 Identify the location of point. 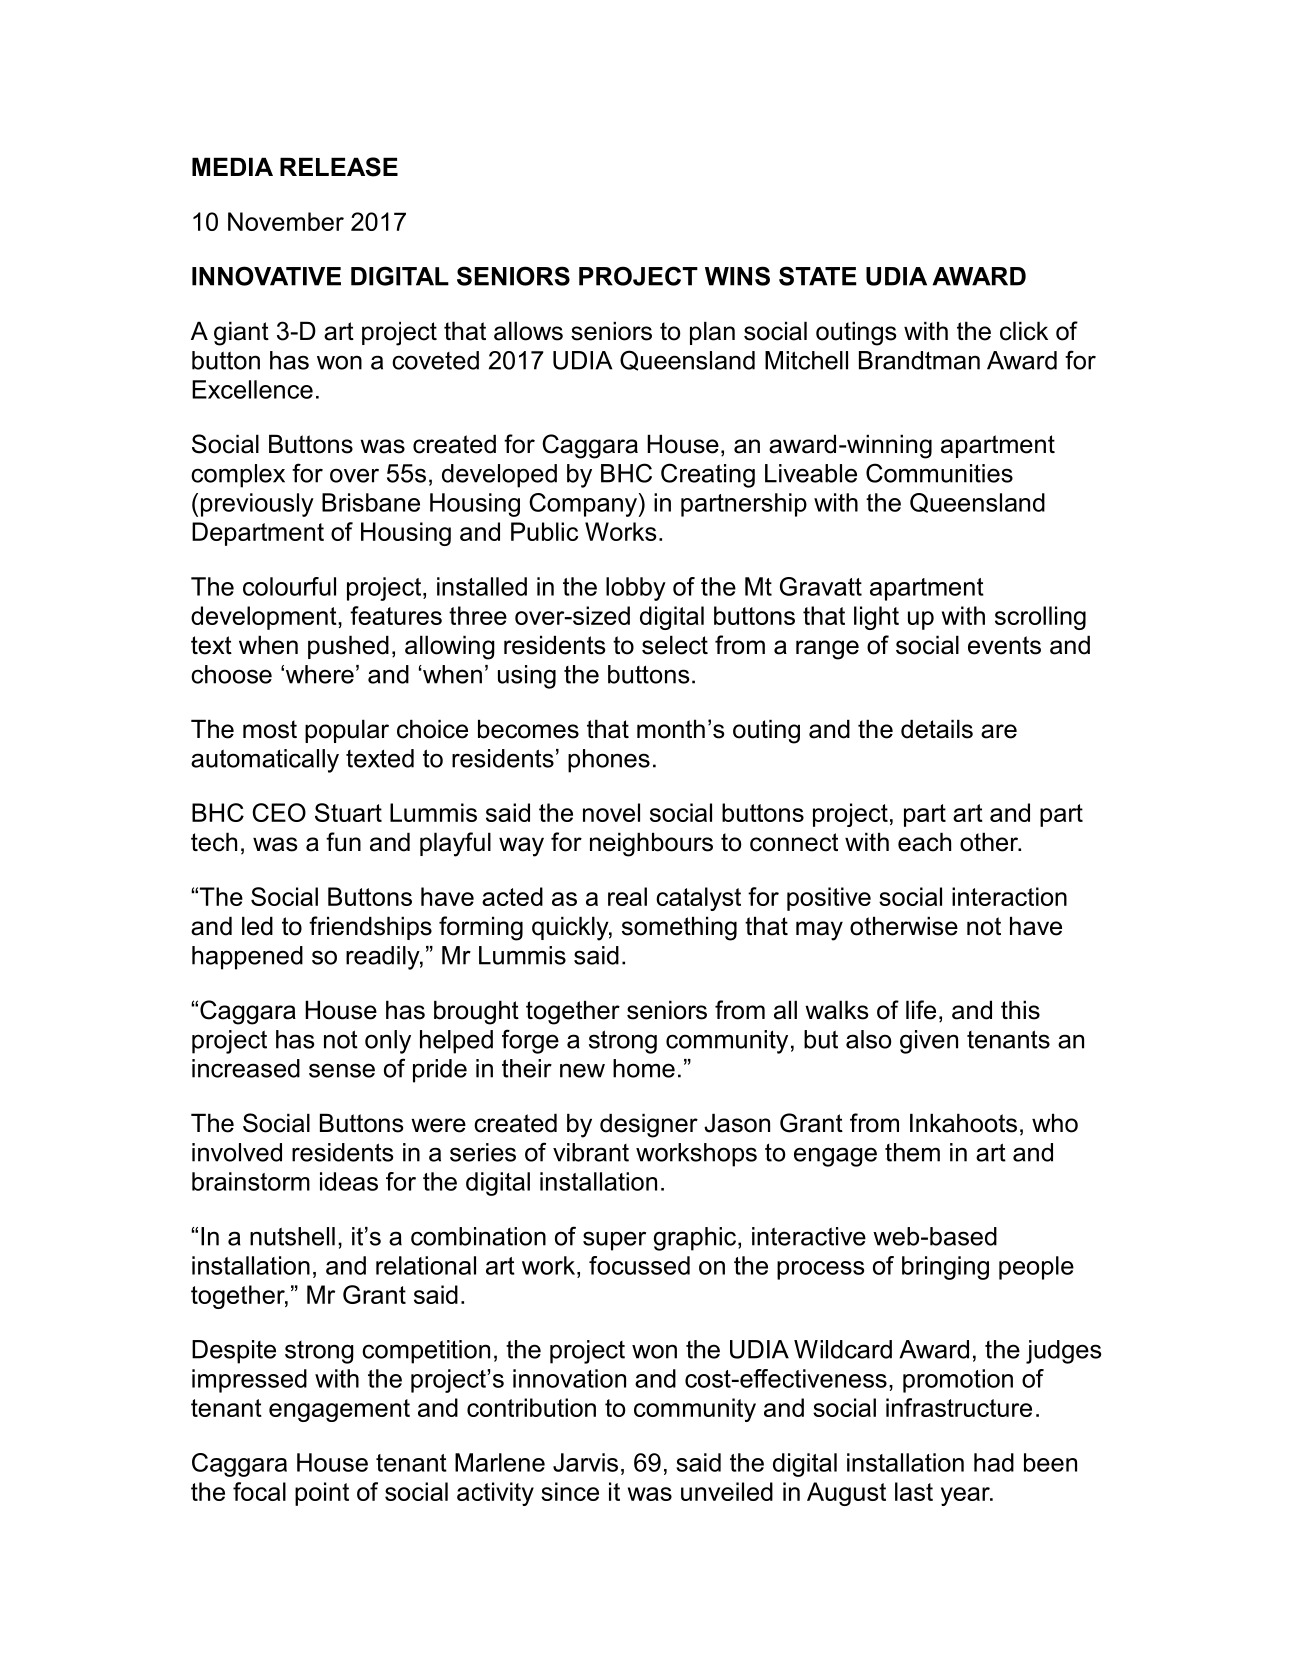
(322, 1494).
